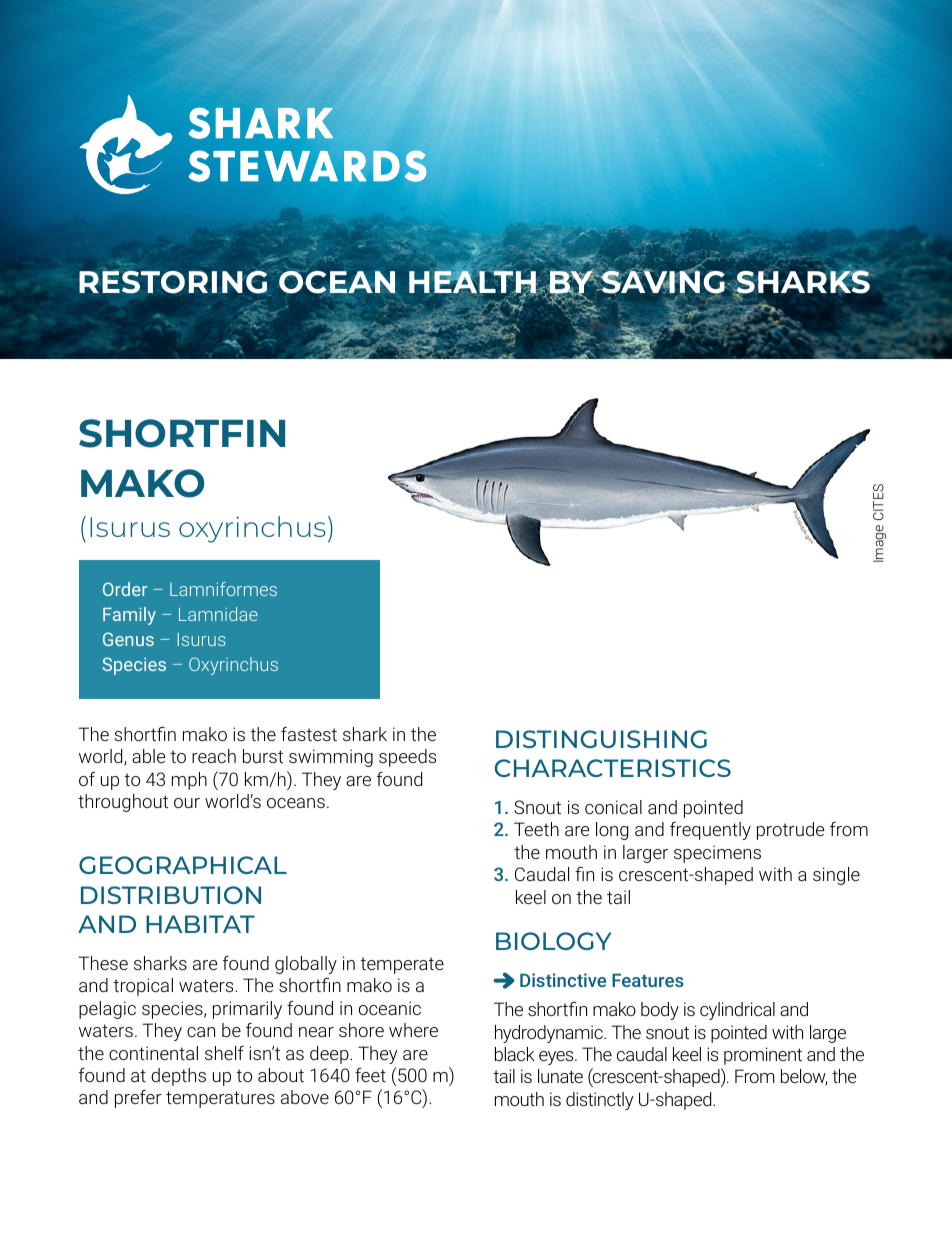 The image size is (952, 1233). Describe the element at coordinates (174, 283) in the image. I see `RESTORING` at that location.
